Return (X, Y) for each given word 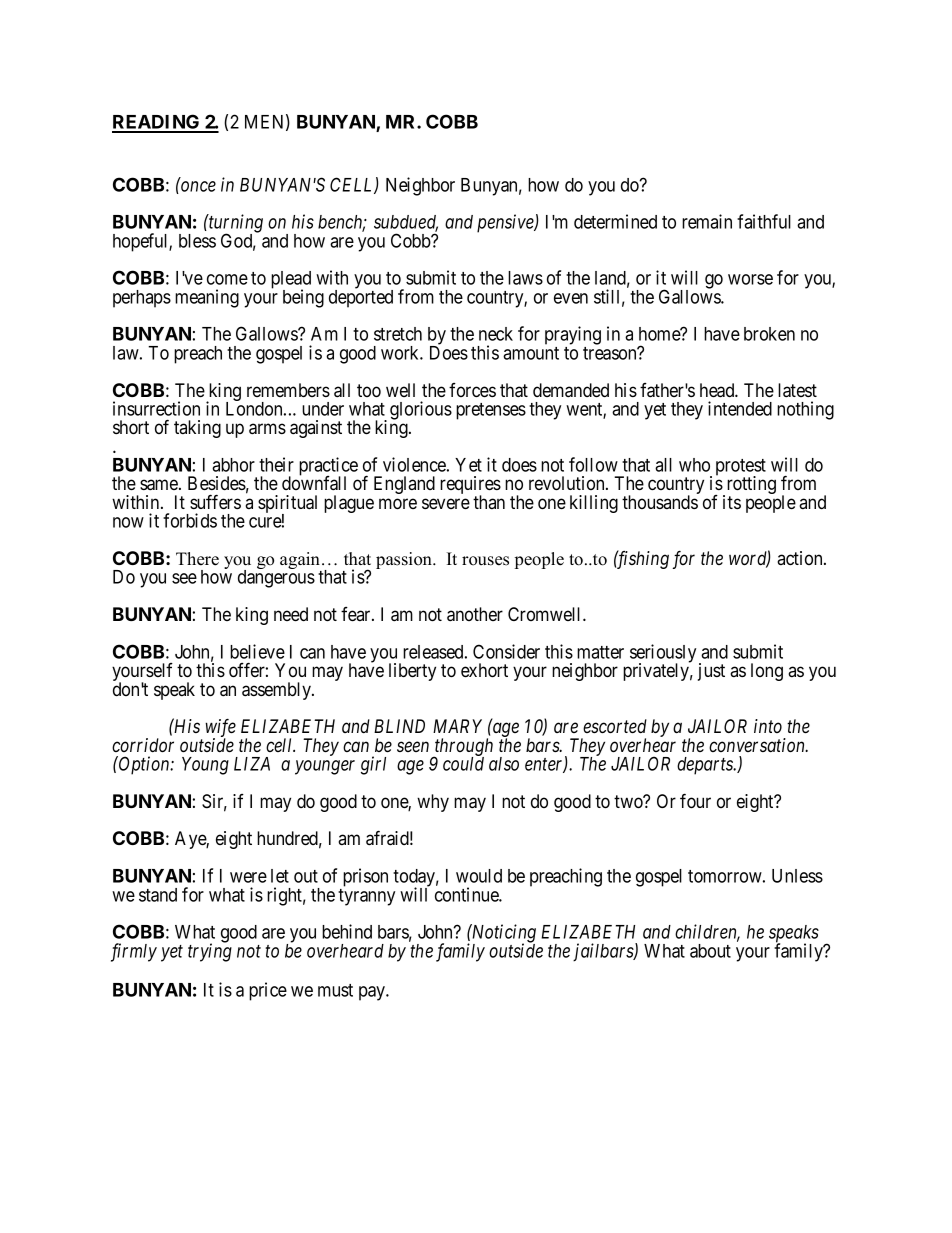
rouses (485, 561)
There (197, 559)
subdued (406, 223)
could (463, 764)
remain (707, 221)
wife (220, 729)
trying (210, 952)
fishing (641, 559)
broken (769, 334)
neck (496, 334)
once (198, 186)
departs (706, 766)
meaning (207, 298)
